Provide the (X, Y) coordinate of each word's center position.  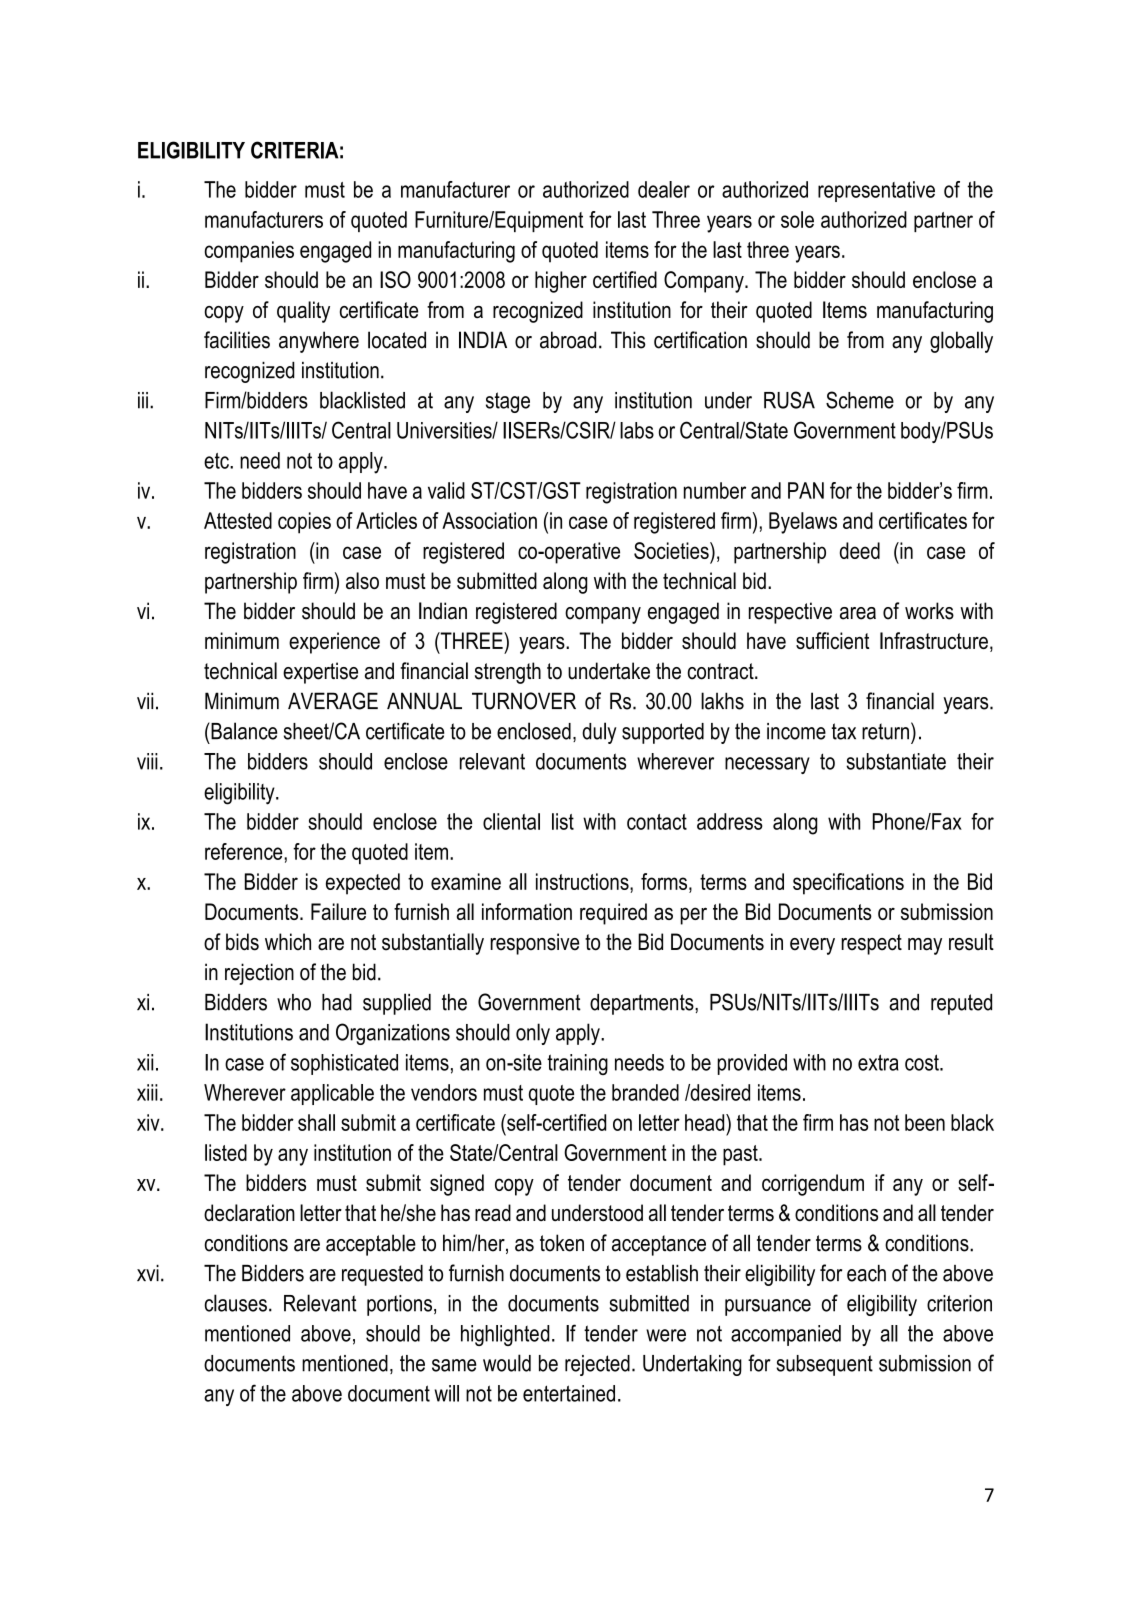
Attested (238, 520)
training (577, 1064)
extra (878, 1062)
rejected (597, 1365)
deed (860, 550)
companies (249, 252)
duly (599, 733)
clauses (235, 1303)
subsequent (824, 1365)
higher (561, 282)
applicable (332, 1094)
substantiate (896, 761)
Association (489, 520)
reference (245, 851)
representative (876, 191)
